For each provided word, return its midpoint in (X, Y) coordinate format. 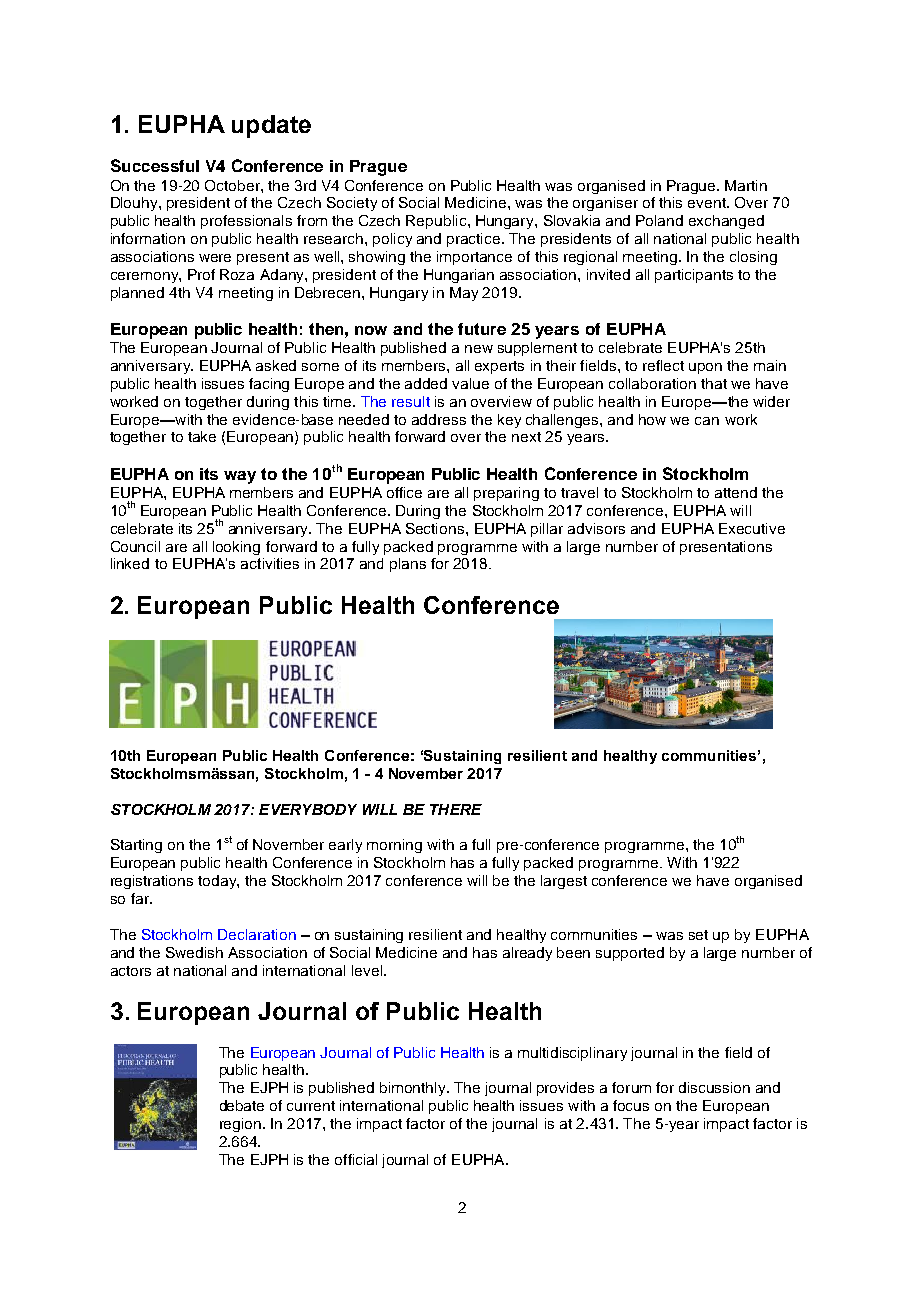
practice (475, 240)
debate (242, 1105)
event (708, 203)
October (233, 185)
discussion (714, 1087)
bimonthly (414, 1089)
